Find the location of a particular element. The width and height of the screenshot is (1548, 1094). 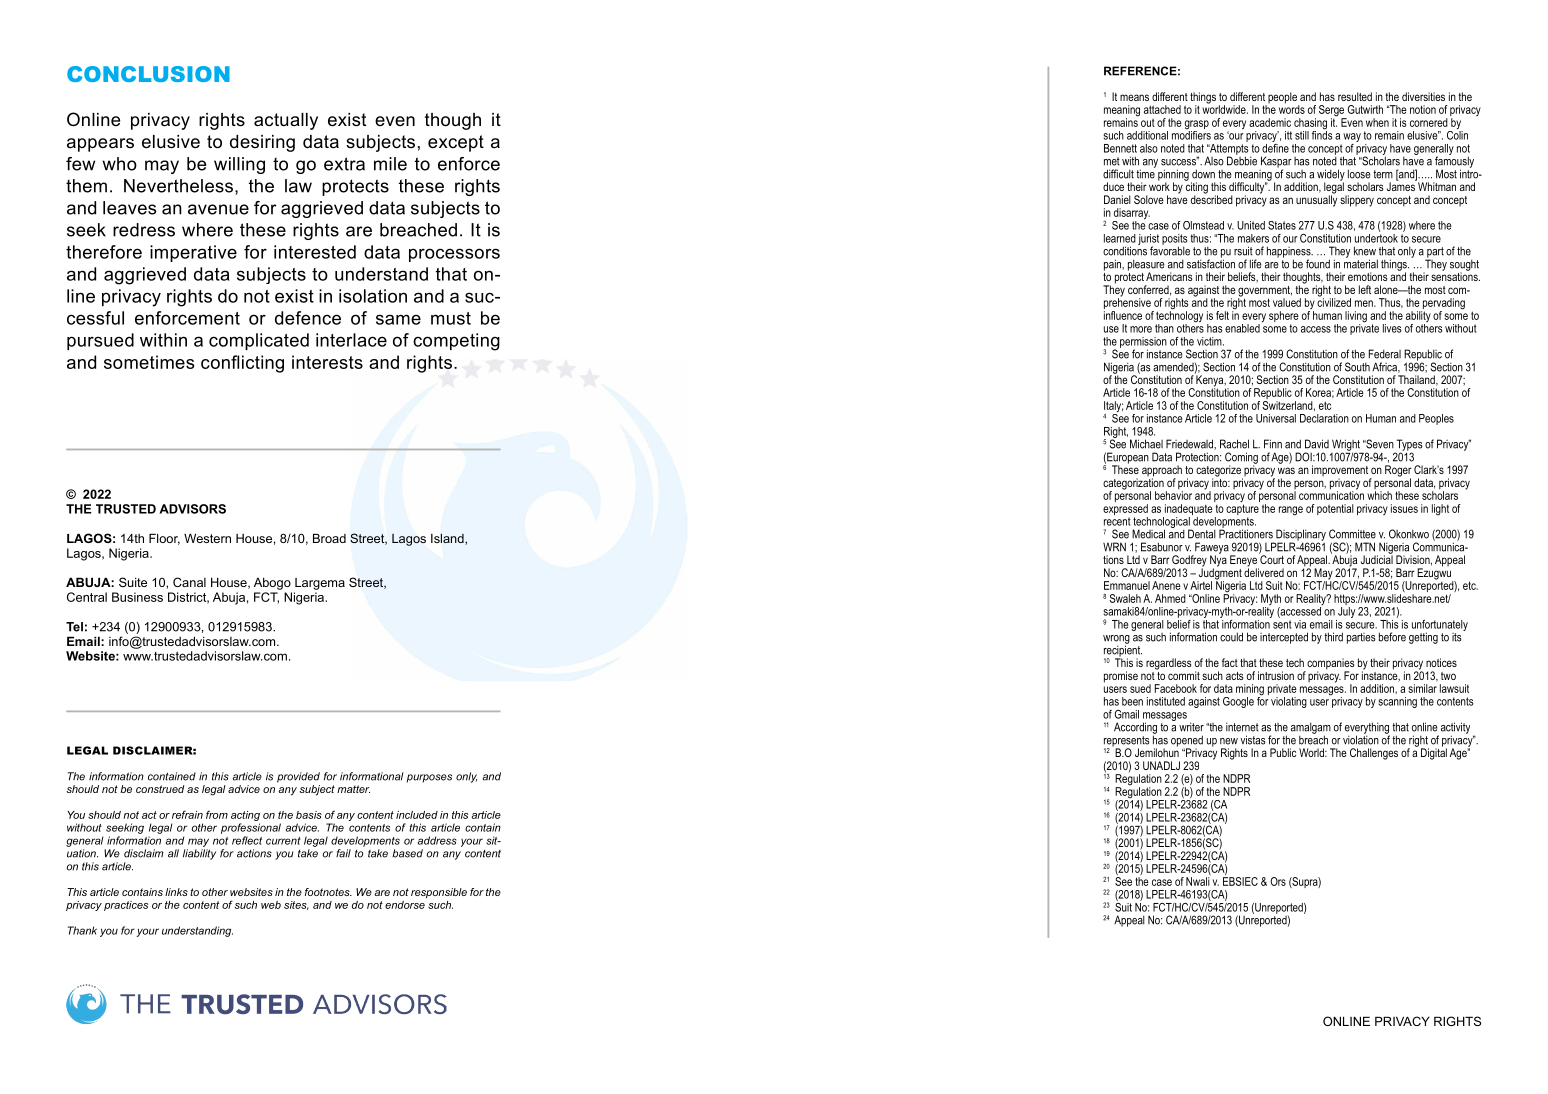

expressed is located at coordinates (1125, 509).
